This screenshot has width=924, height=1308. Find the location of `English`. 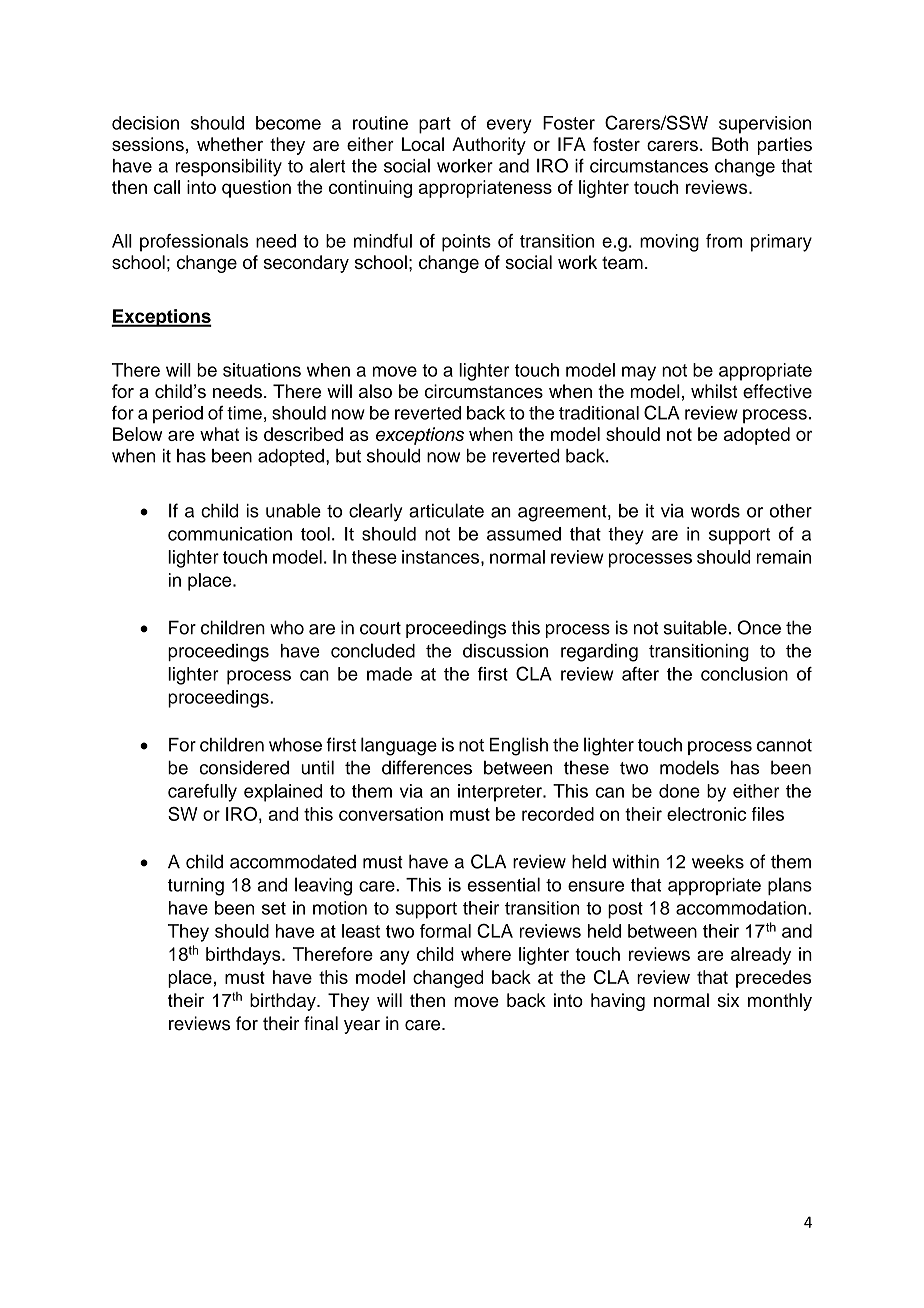

English is located at coordinates (518, 746).
